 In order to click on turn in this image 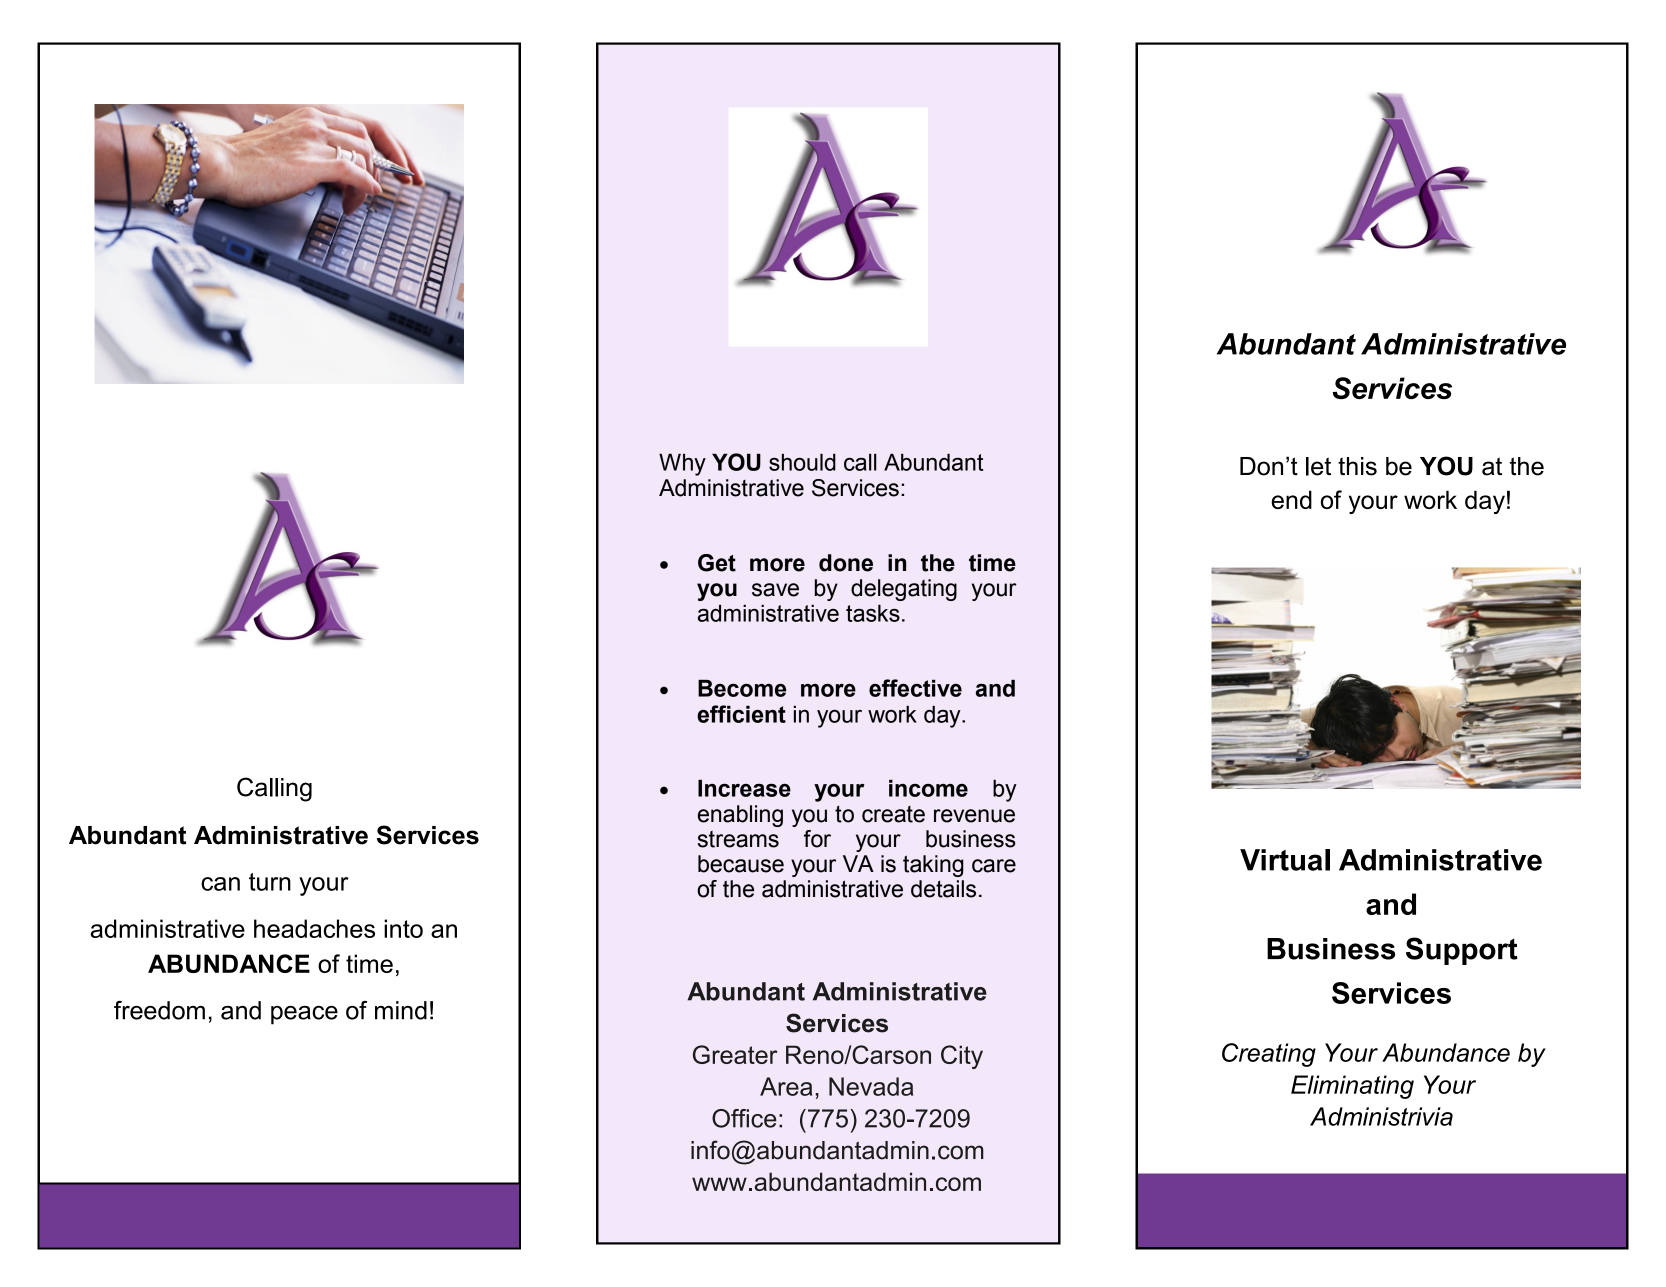, I will do `click(270, 882)`.
